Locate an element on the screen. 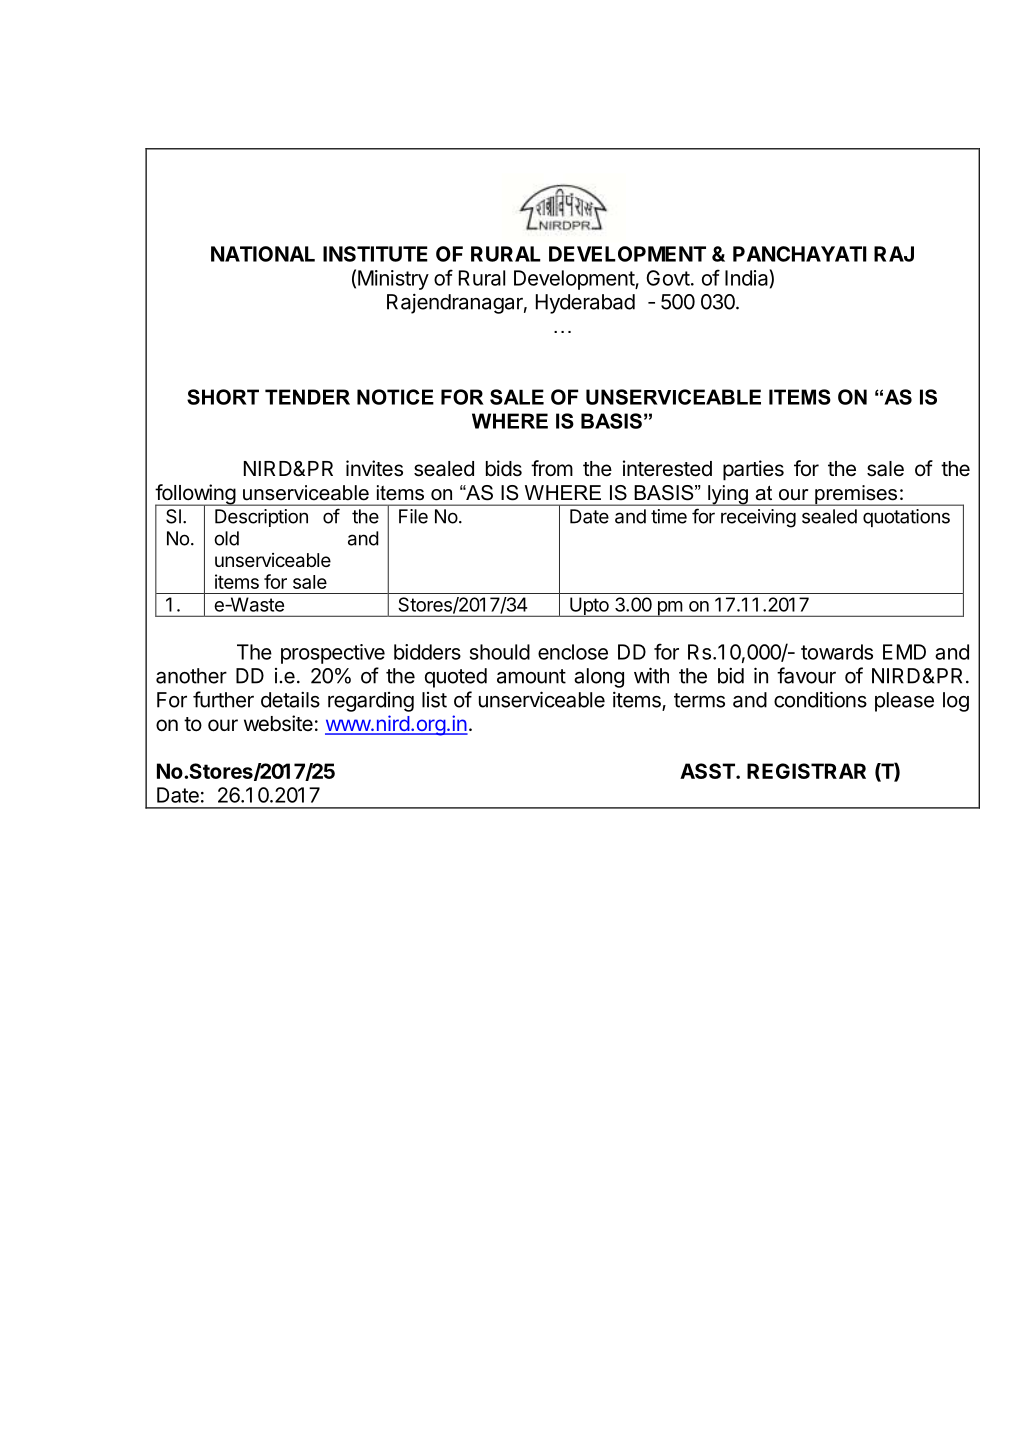  Hyderabad is located at coordinates (585, 304).
